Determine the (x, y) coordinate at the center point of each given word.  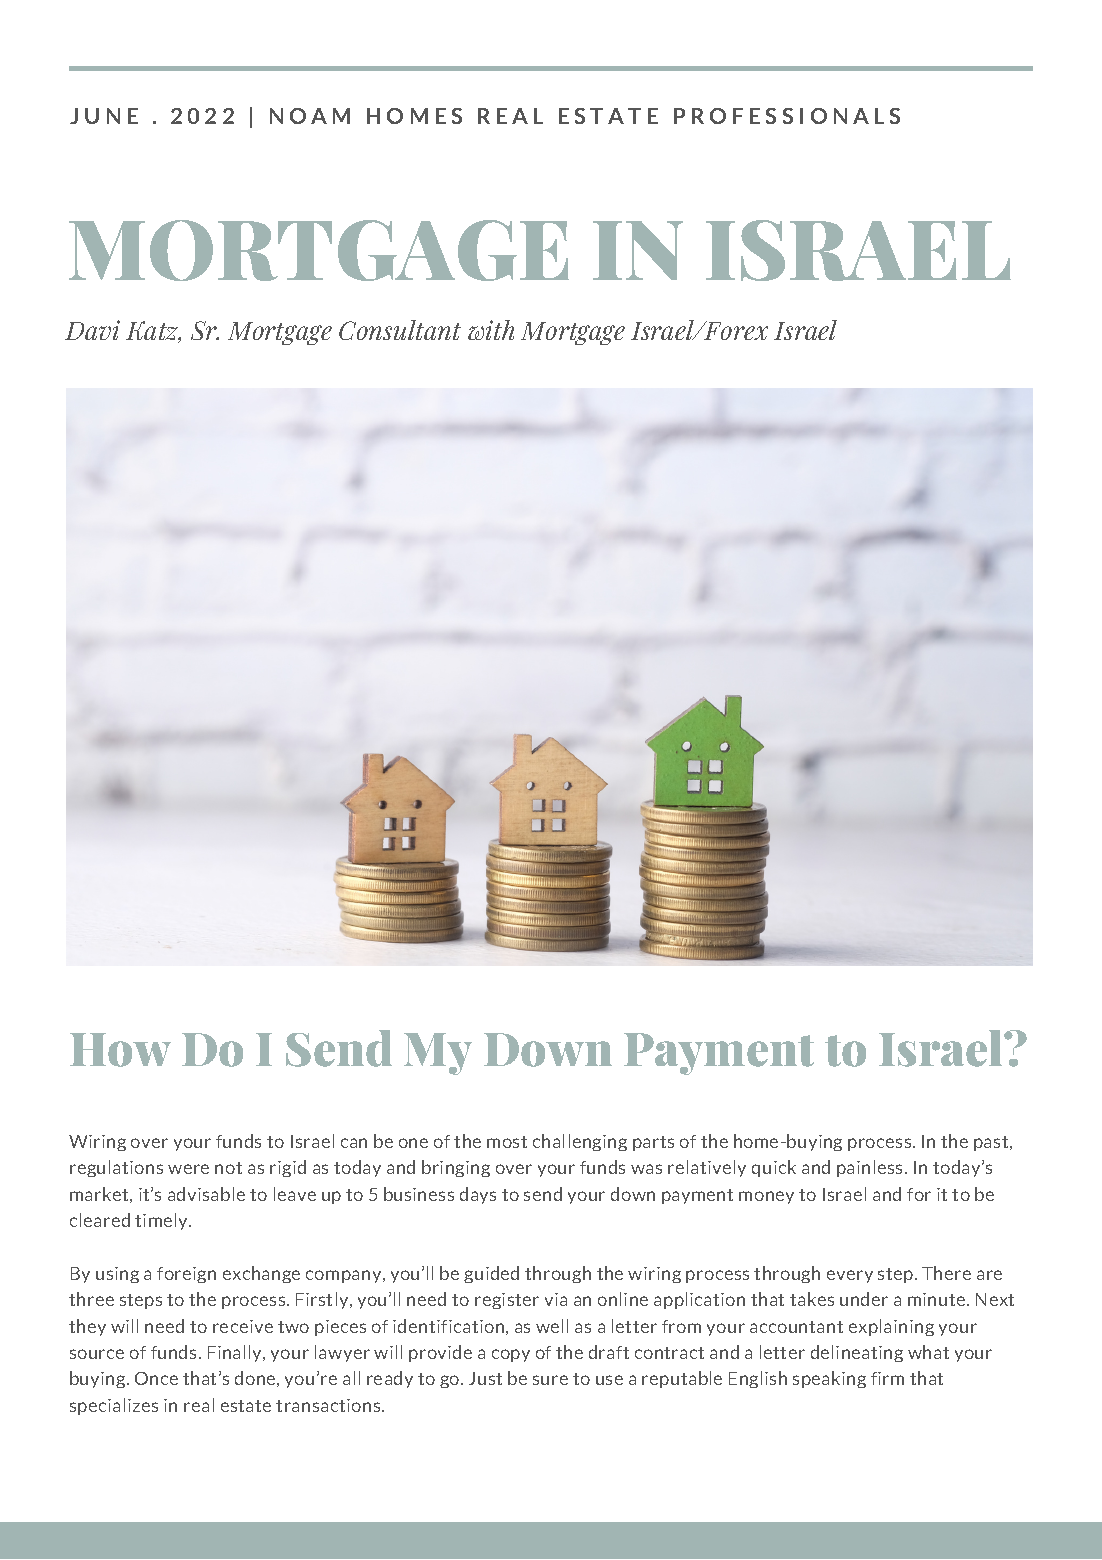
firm (887, 1378)
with (491, 330)
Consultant (400, 330)
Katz (153, 332)
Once (156, 1378)
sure (550, 1380)
